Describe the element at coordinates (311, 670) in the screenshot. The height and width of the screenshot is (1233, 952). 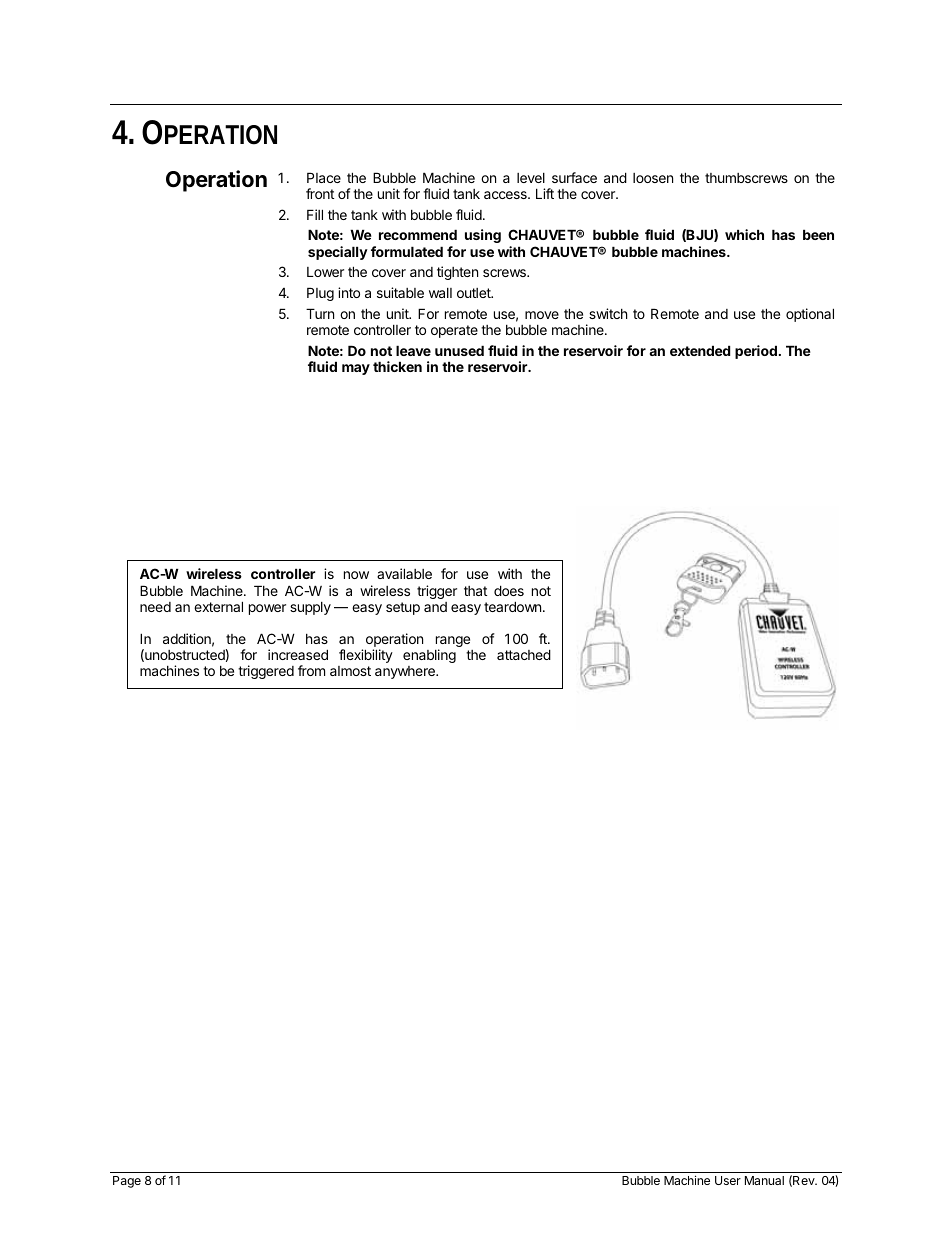
I see `from` at that location.
